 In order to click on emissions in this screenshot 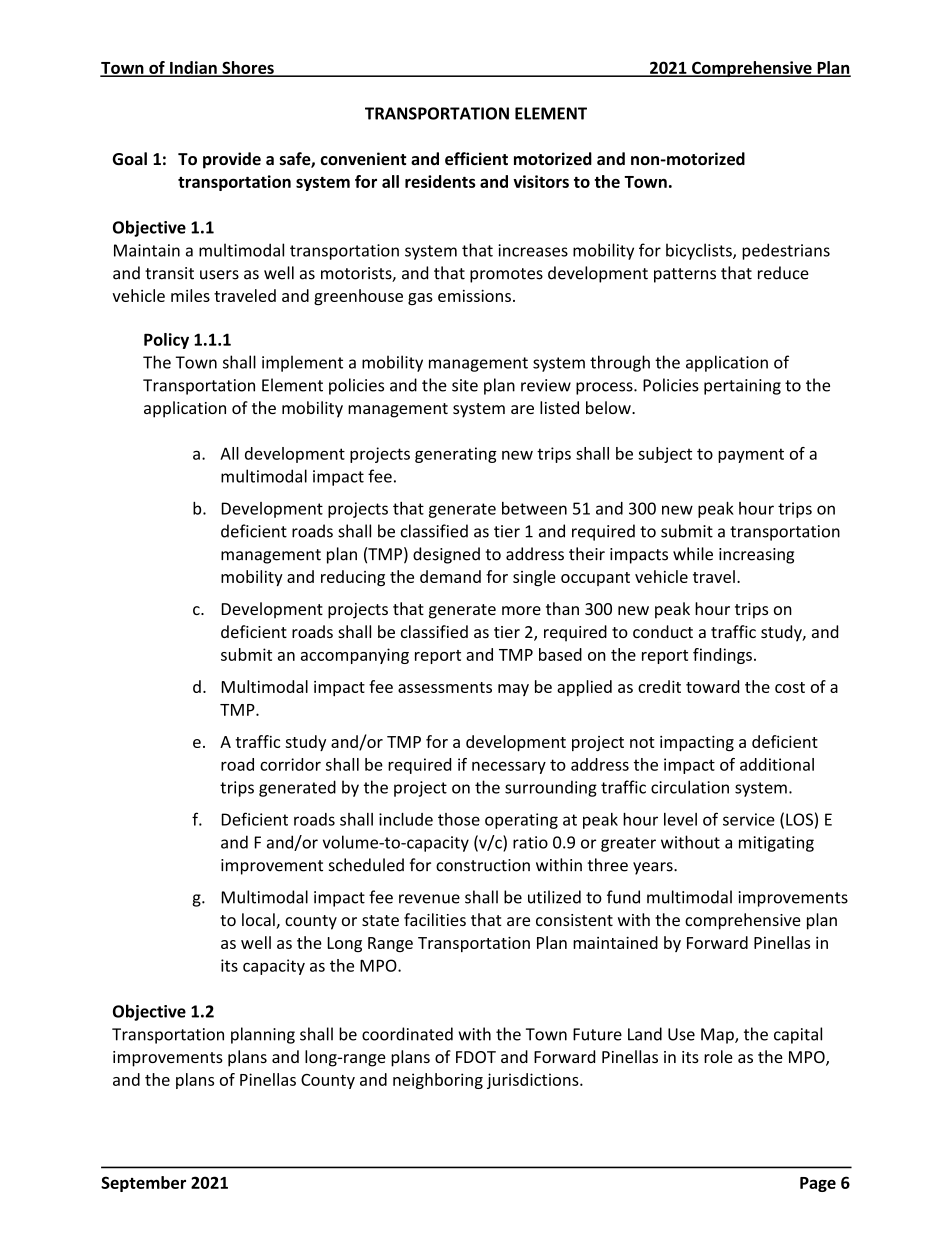, I will do `click(474, 296)`.
